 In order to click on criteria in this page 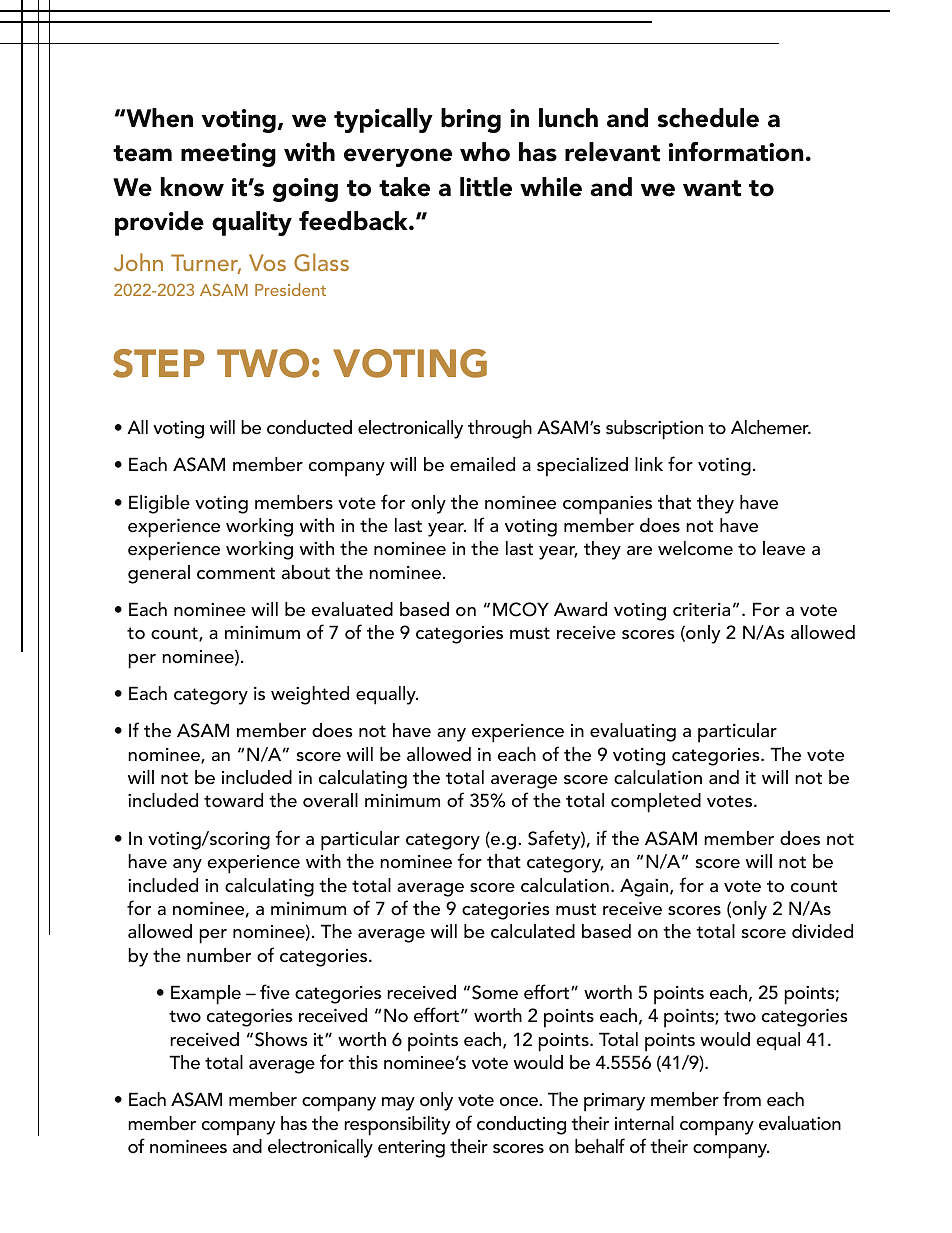, I will do `click(701, 609)`.
